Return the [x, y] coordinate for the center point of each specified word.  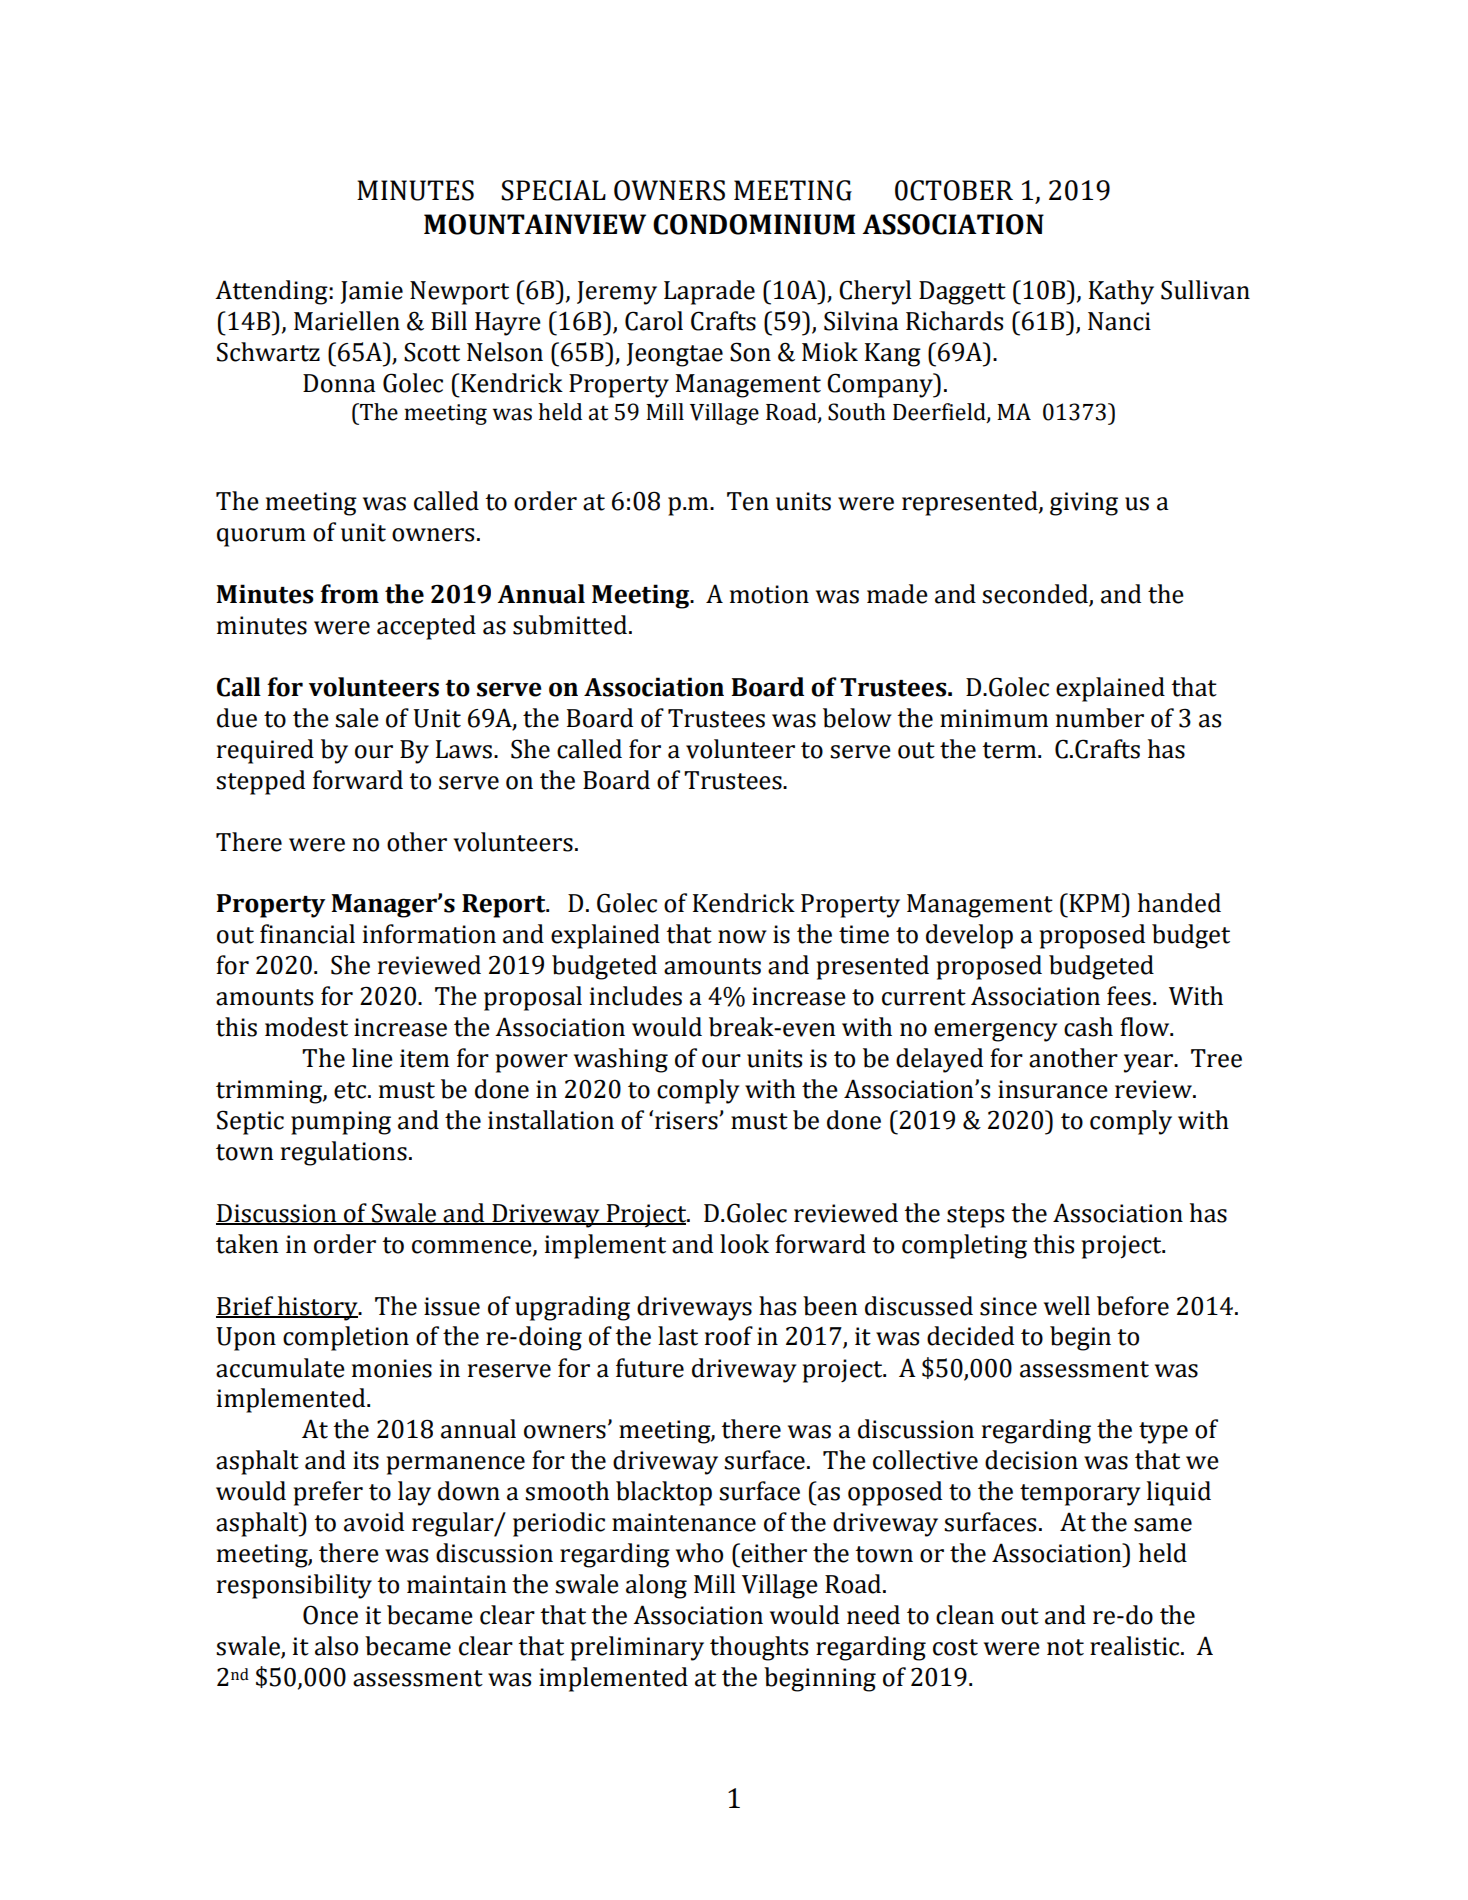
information [429, 934]
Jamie [372, 292]
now [742, 937]
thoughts [759, 1648]
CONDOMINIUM [754, 224]
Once [330, 1615]
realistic [1136, 1646]
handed [1179, 903]
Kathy [1121, 292]
